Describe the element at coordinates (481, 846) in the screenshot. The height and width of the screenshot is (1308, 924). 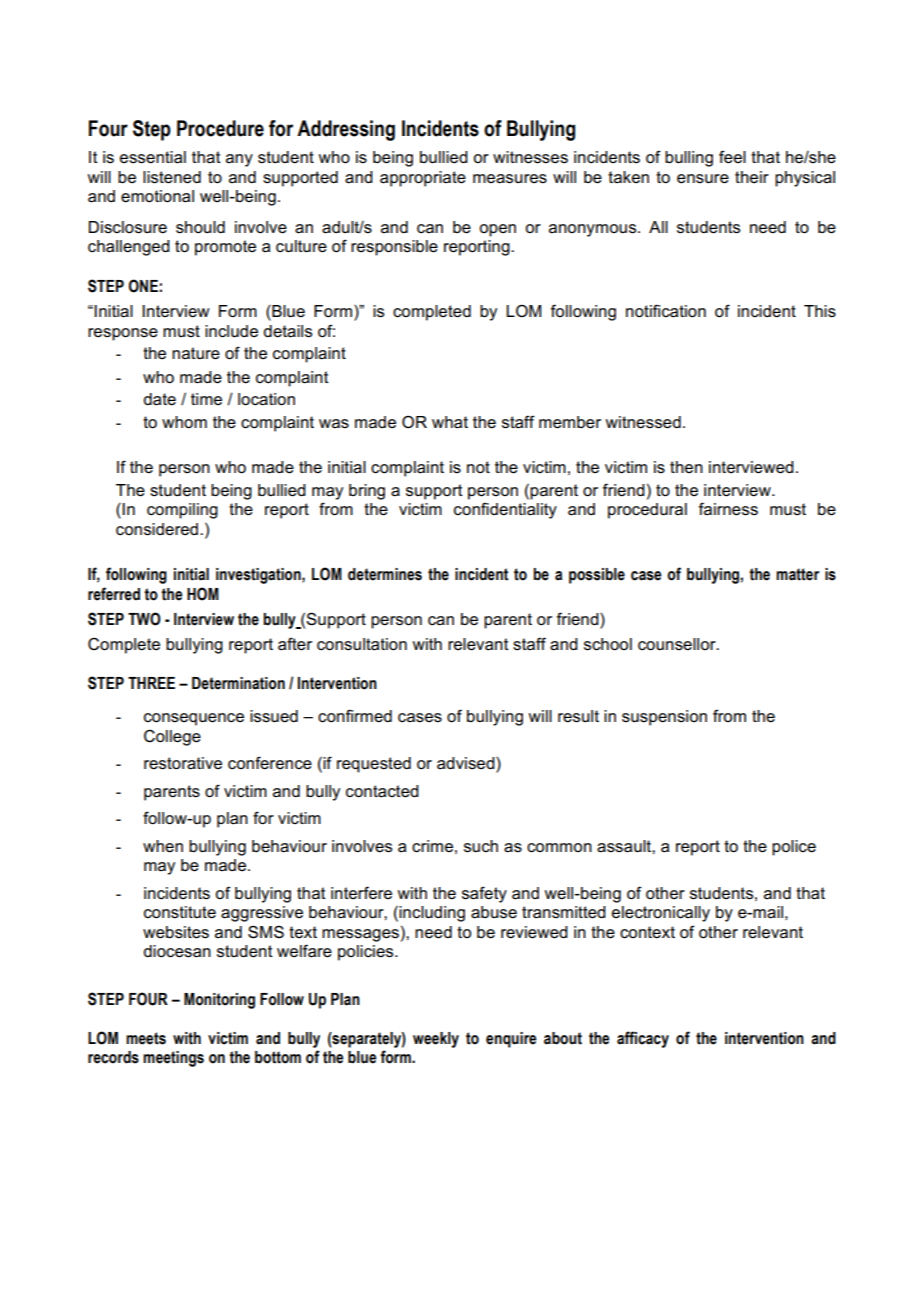
I see `such` at that location.
